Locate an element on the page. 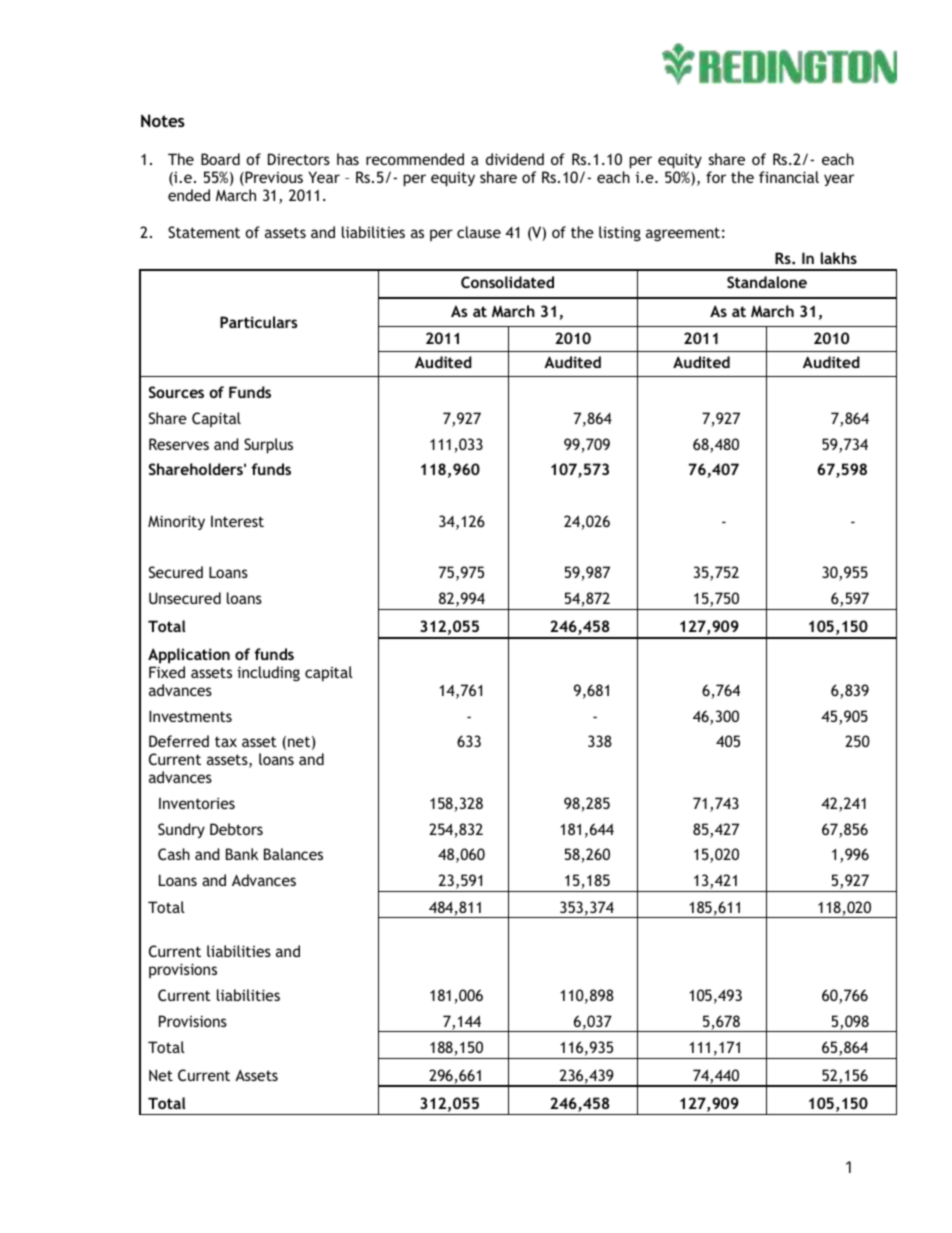 Image resolution: width=952 pixels, height=1233 pixels. Surplus is located at coordinates (268, 446).
